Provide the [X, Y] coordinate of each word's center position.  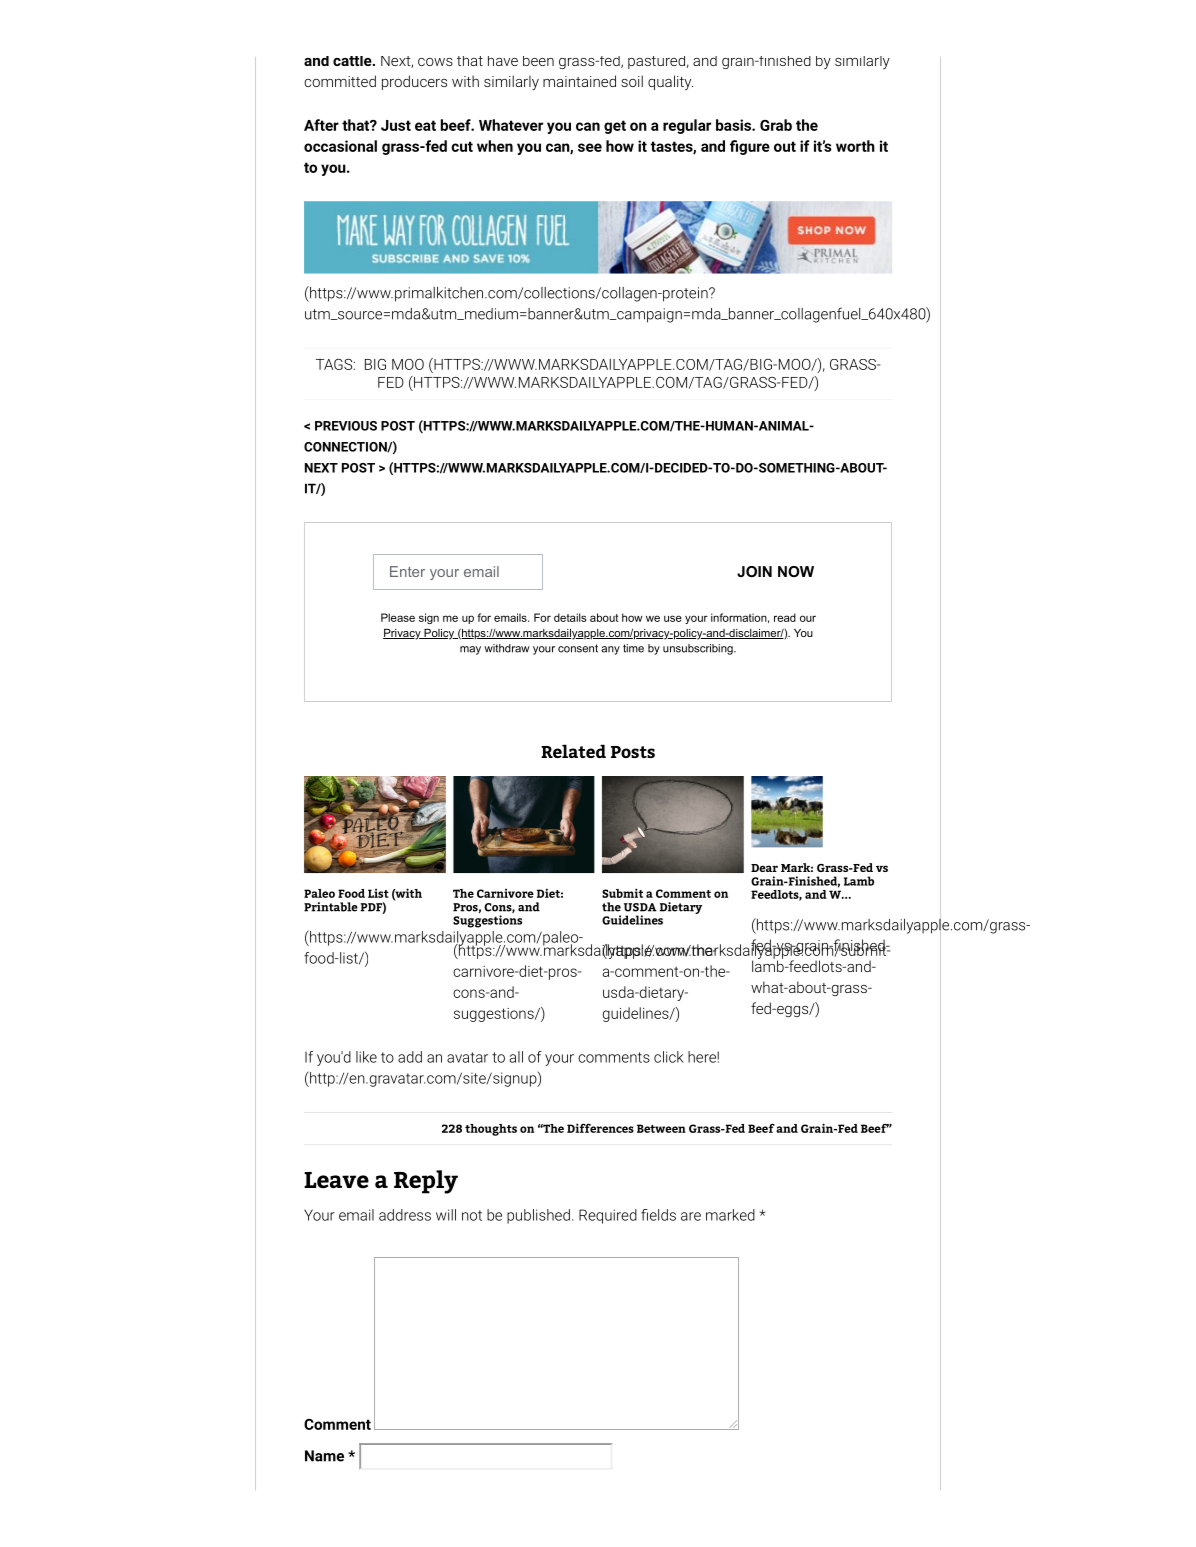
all [516, 1057]
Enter [407, 571]
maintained [579, 81]
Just [396, 125]
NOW [796, 571]
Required [608, 1216]
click [669, 1057]
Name [324, 1456]
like [366, 1057]
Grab [776, 125]
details [570, 617]
